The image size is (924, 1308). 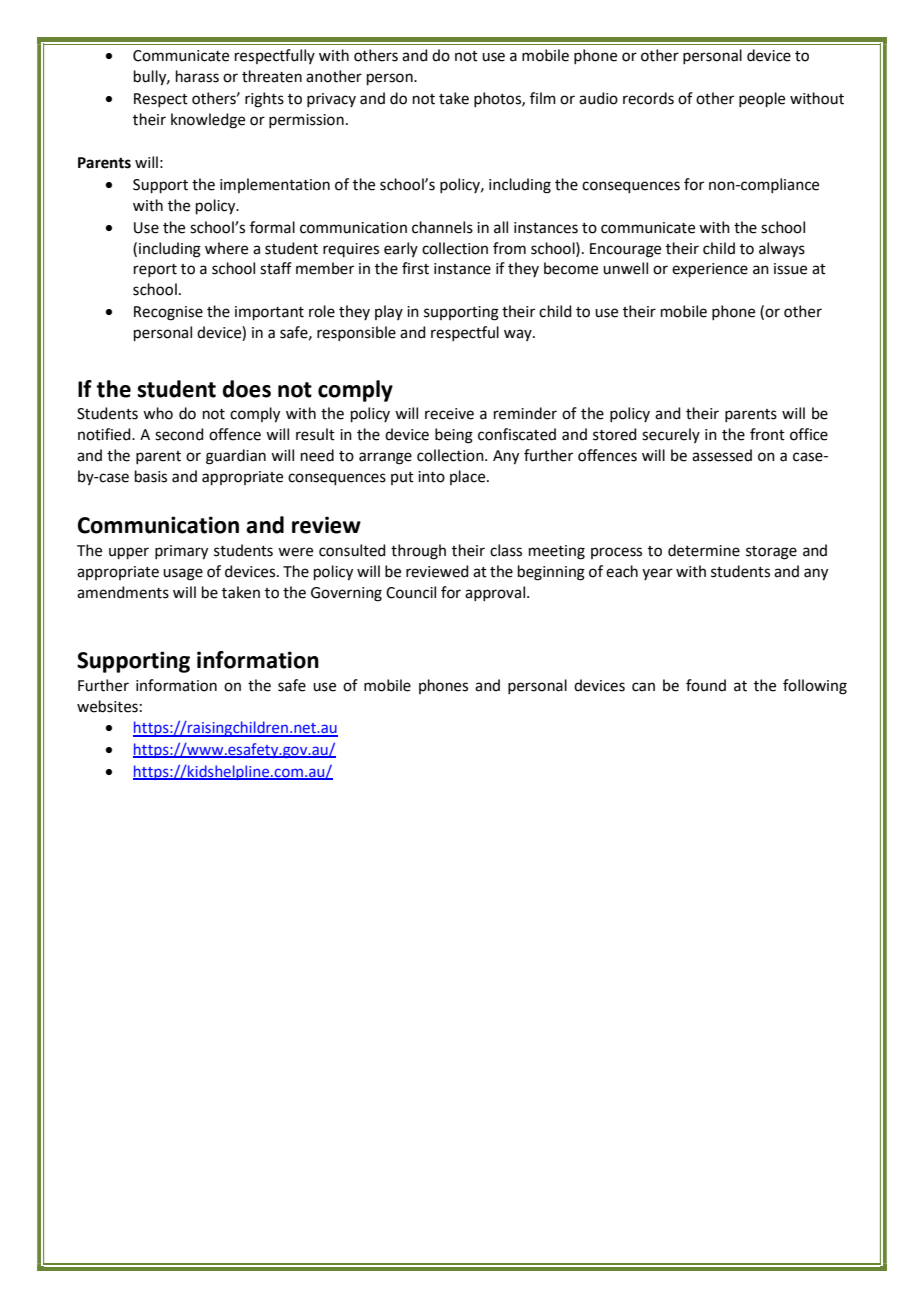 What do you see at coordinates (643, 687) in the screenshot?
I see `can` at bounding box center [643, 687].
